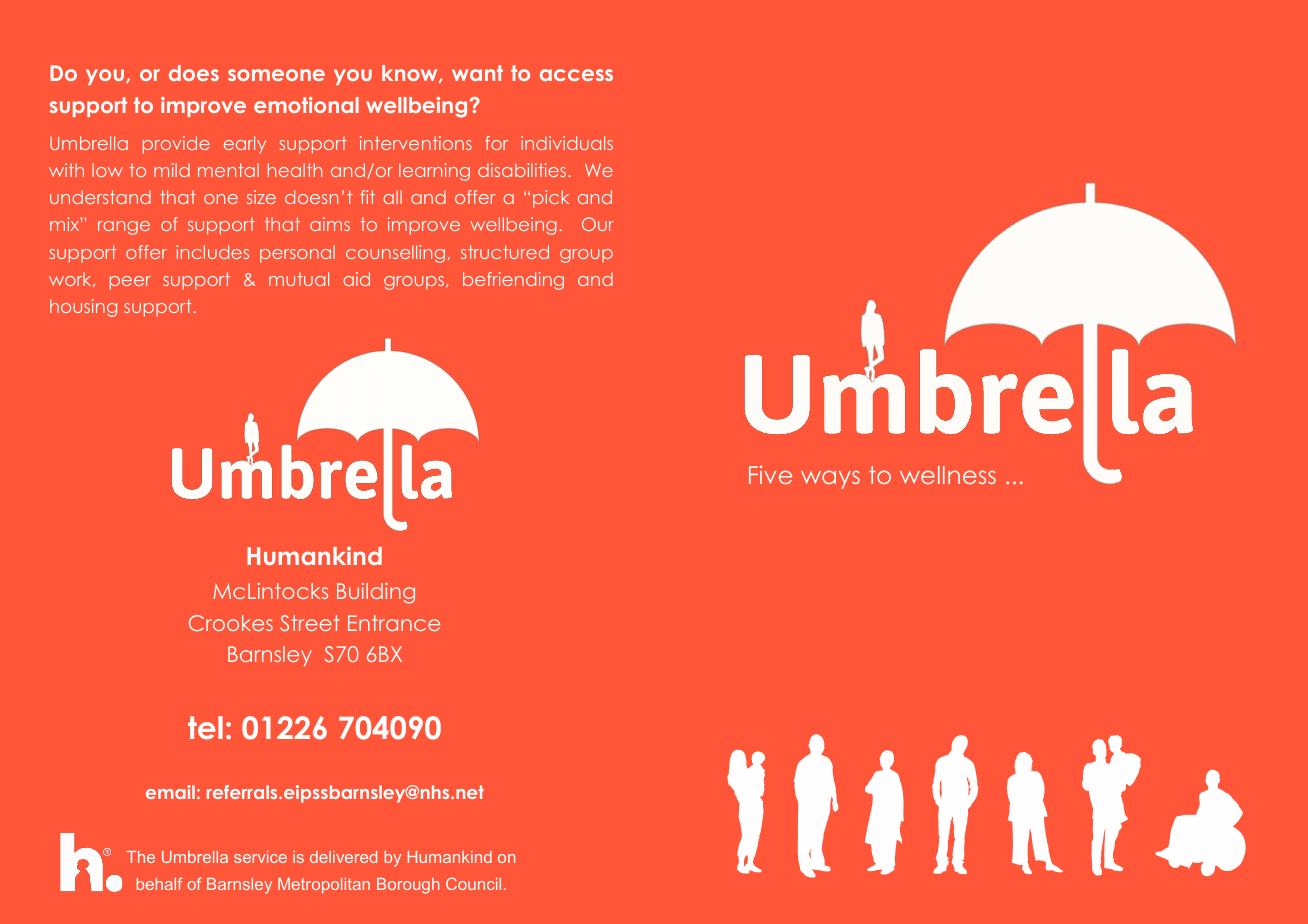  Describe the element at coordinates (141, 857) in the image. I see `The` at that location.
